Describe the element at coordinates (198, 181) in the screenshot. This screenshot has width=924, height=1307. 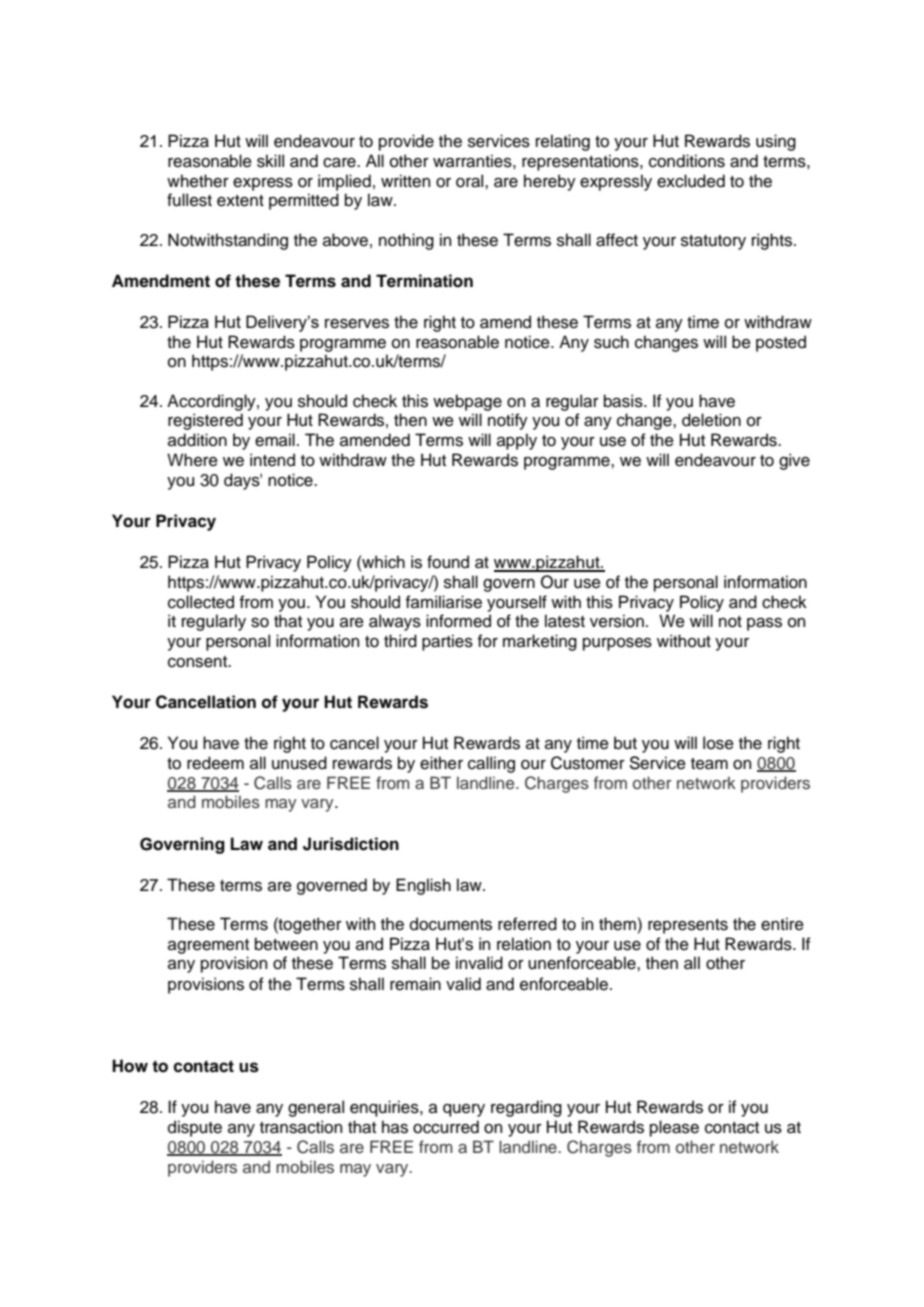
I see `whether` at that location.
